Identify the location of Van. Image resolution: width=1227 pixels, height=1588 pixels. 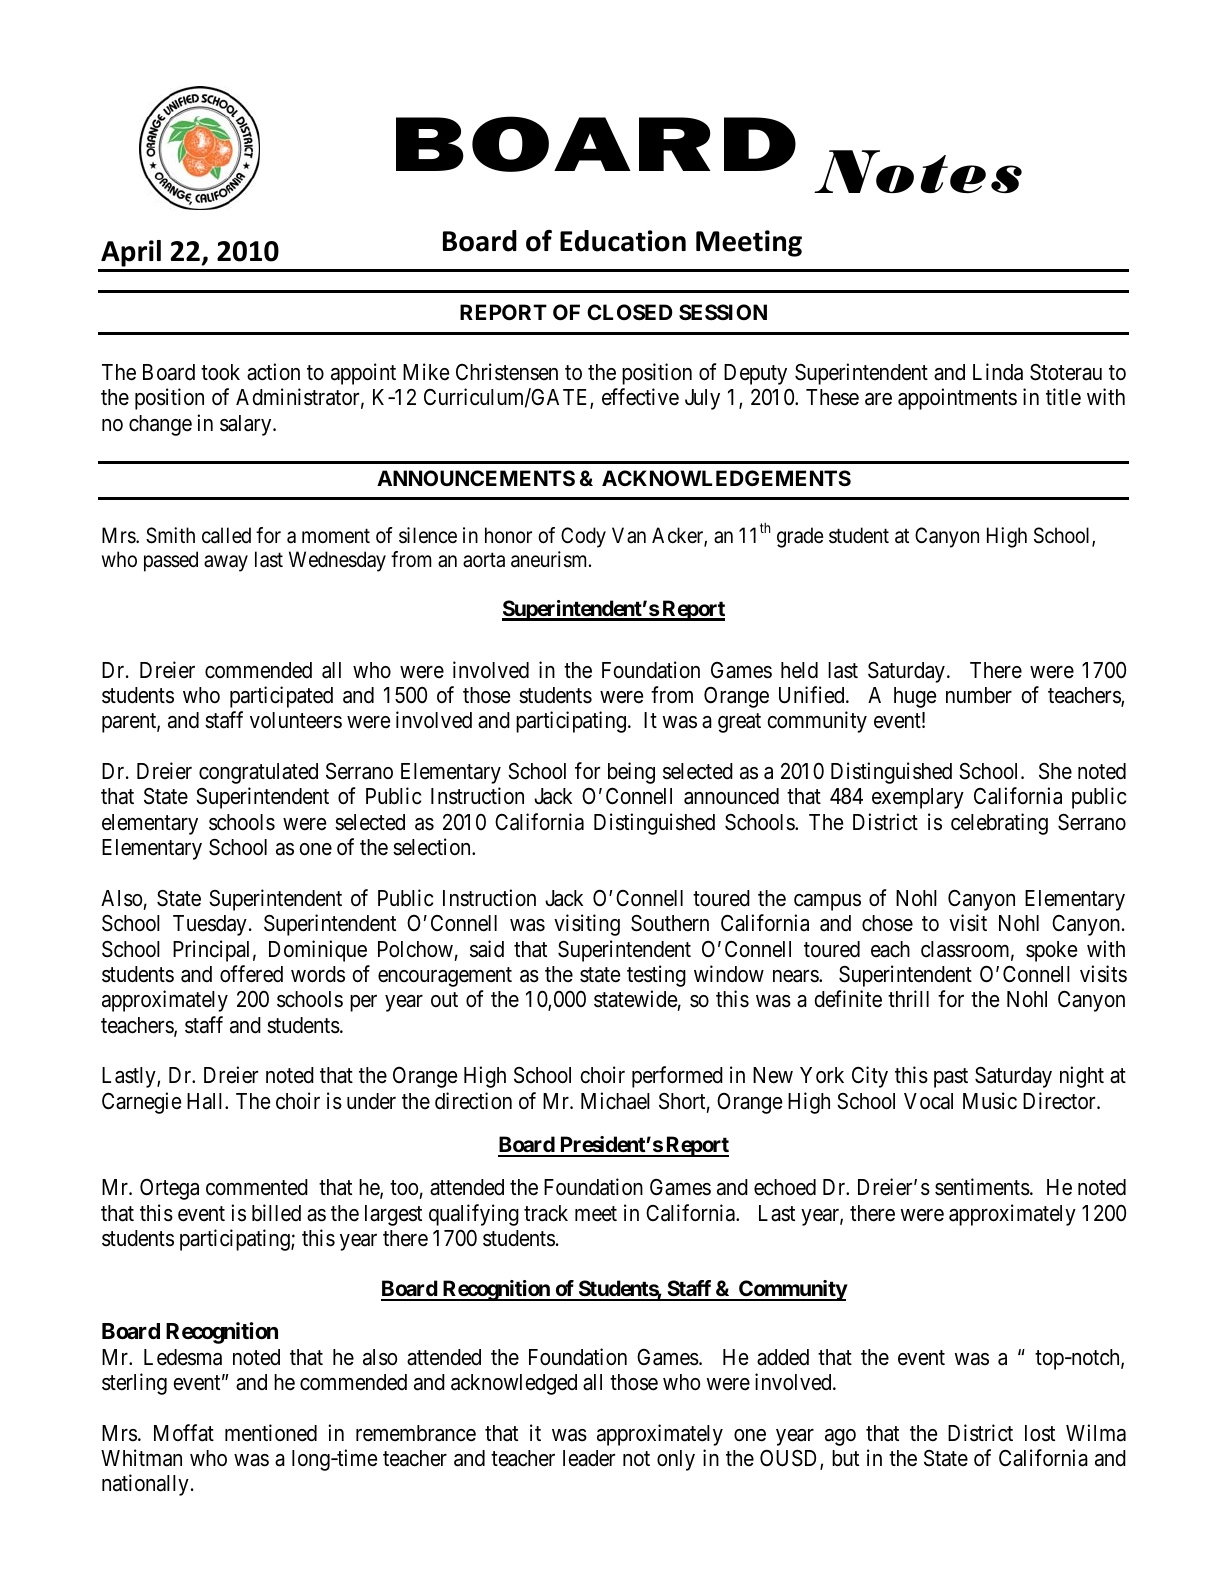
(629, 535).
